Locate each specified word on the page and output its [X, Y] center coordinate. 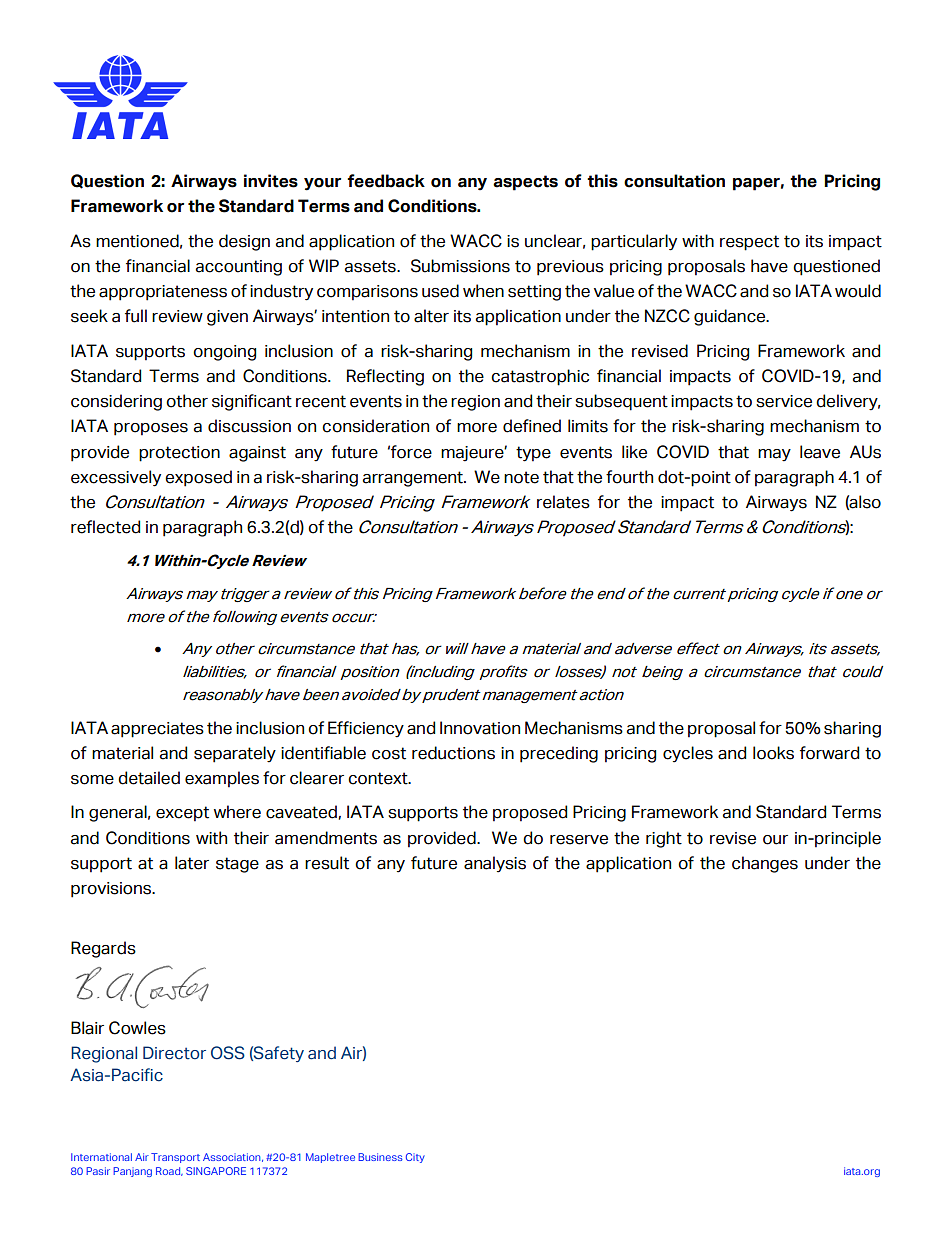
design [244, 242]
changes [765, 864]
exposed [198, 478]
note [521, 477]
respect [749, 243]
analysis [495, 864]
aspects [525, 183]
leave [820, 452]
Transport [175, 1158]
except [182, 814]
